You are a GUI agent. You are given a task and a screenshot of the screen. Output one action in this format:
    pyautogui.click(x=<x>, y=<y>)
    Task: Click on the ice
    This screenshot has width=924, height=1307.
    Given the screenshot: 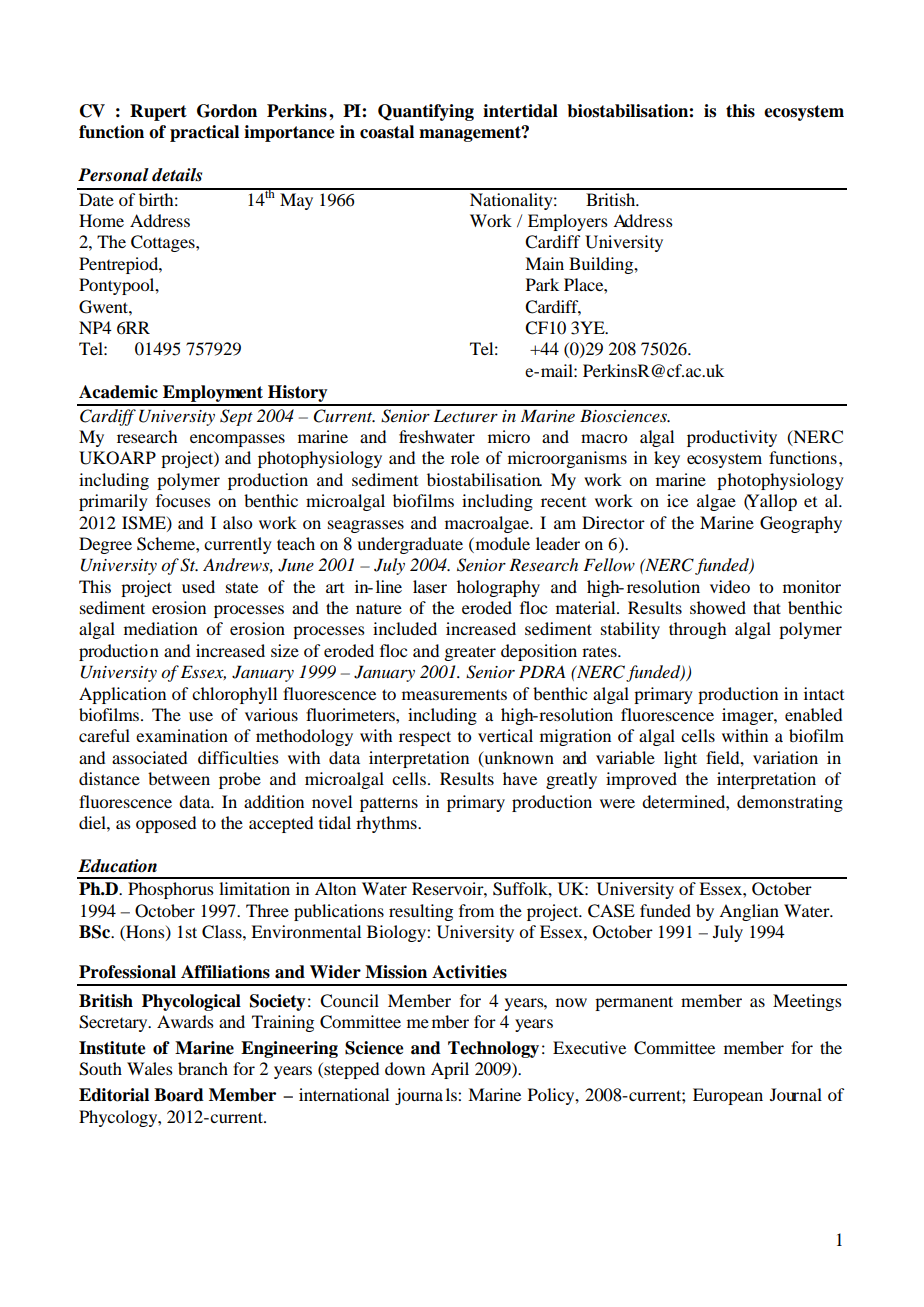 What is the action you would take?
    pyautogui.click(x=677, y=500)
